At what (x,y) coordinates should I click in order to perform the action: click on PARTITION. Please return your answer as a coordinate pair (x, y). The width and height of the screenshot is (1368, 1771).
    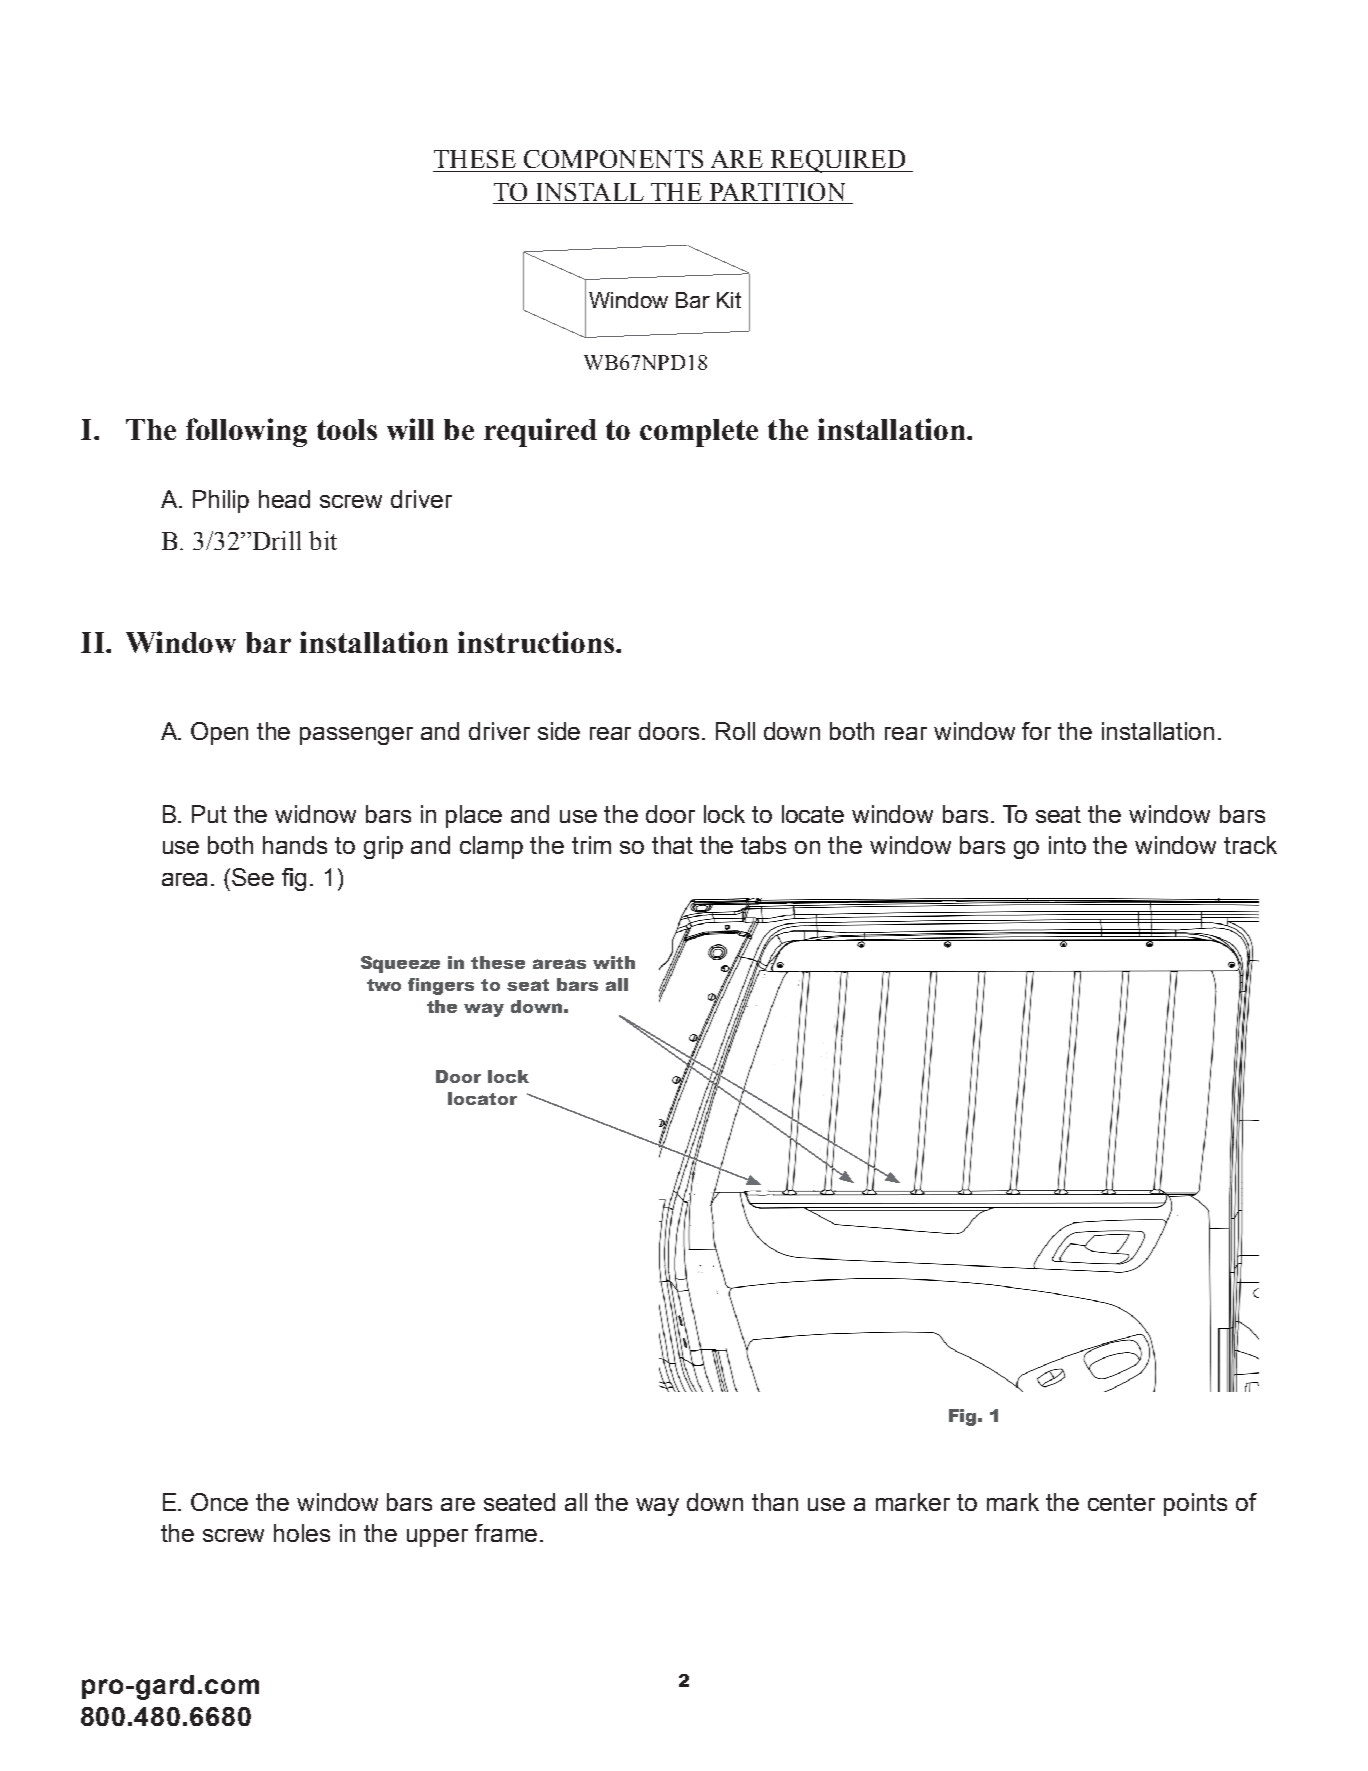
    Looking at the image, I should click on (777, 192).
